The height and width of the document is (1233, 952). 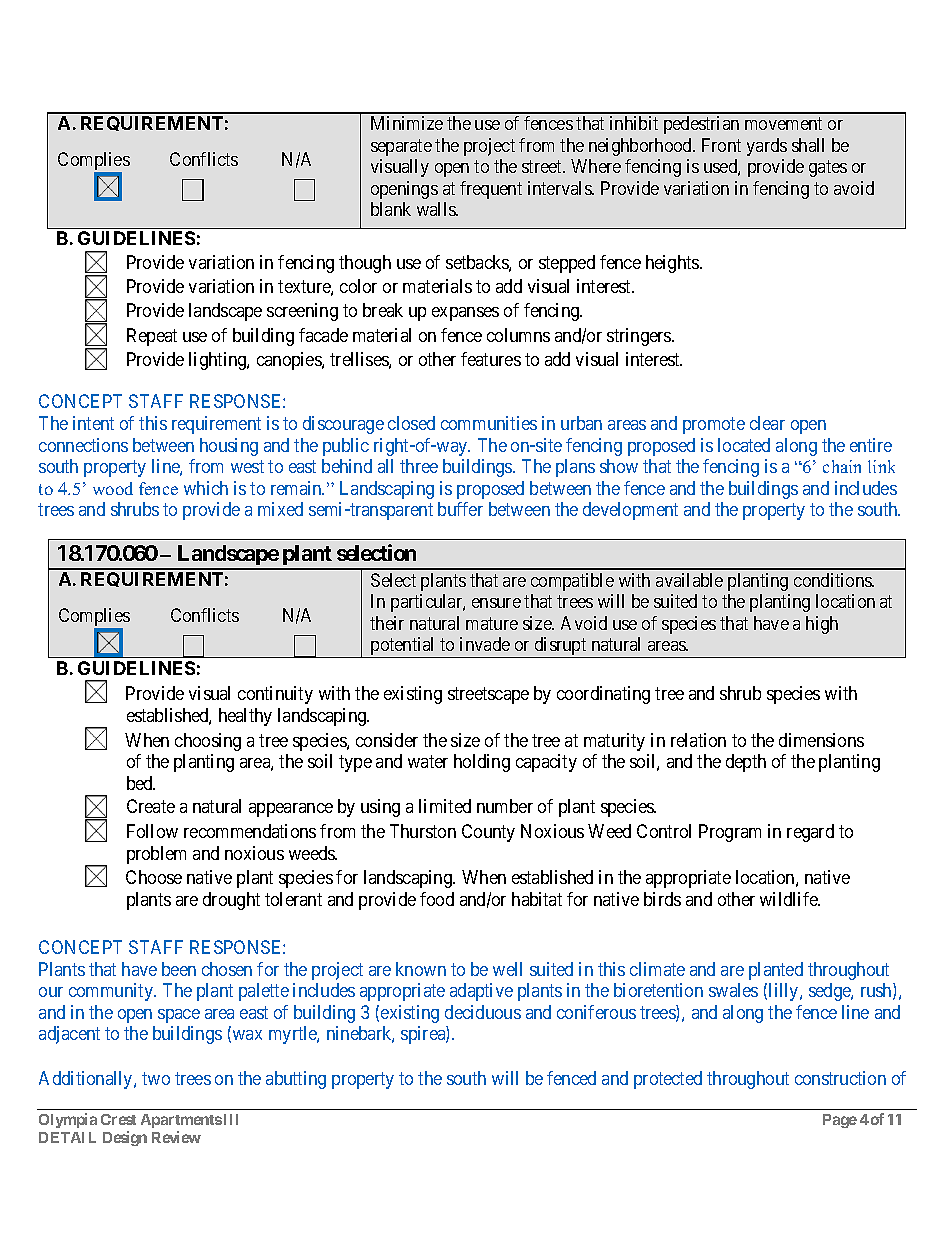 What do you see at coordinates (767, 147) in the document?
I see `yards` at bounding box center [767, 147].
